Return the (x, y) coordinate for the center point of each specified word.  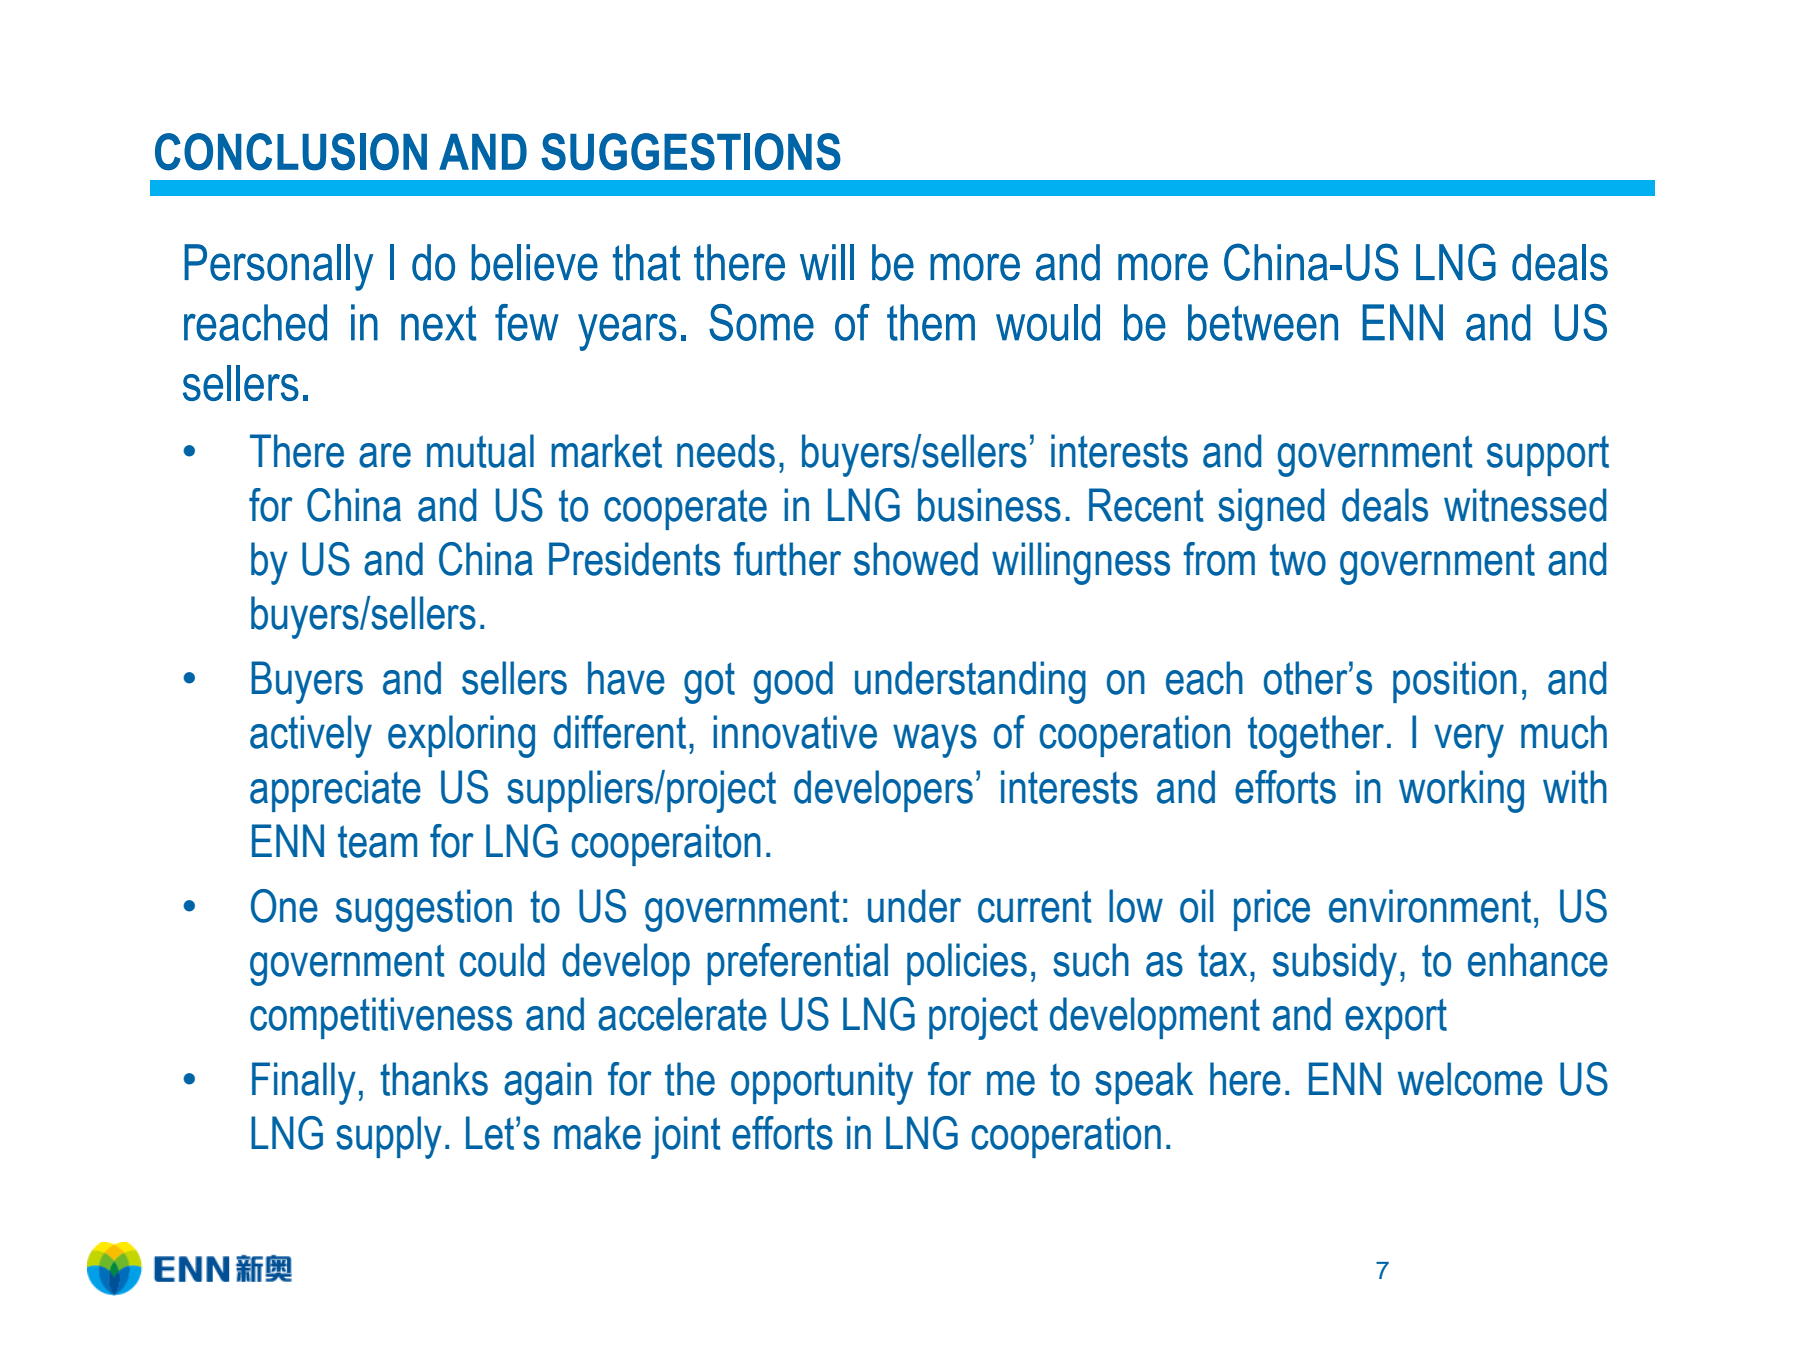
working (1461, 791)
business (989, 505)
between (1263, 322)
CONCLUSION (291, 152)
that (647, 262)
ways (935, 741)
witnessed (1525, 505)
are (385, 455)
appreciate (335, 791)
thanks (434, 1079)
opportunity (822, 1083)
